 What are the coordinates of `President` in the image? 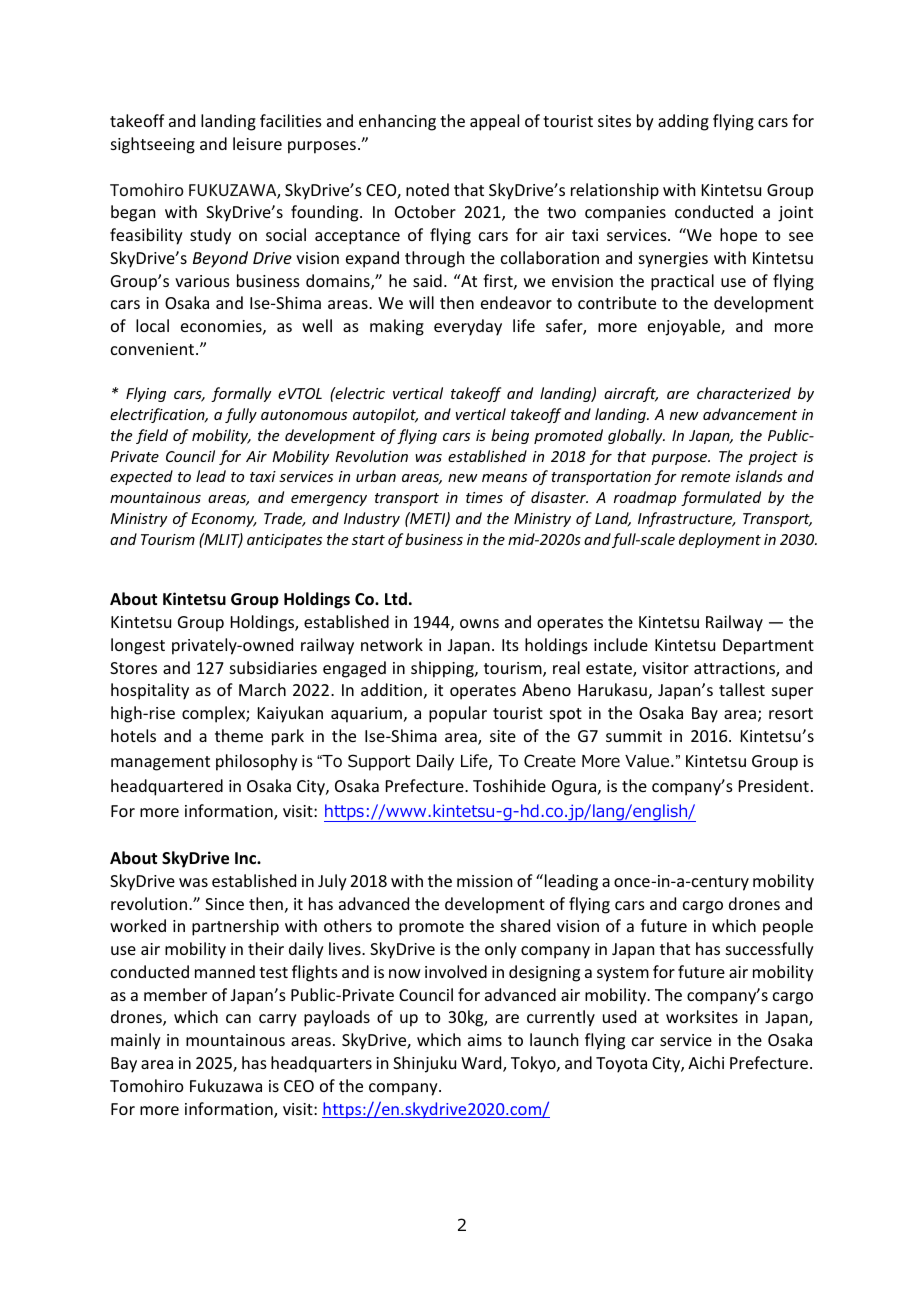 It's located at (774, 785).
